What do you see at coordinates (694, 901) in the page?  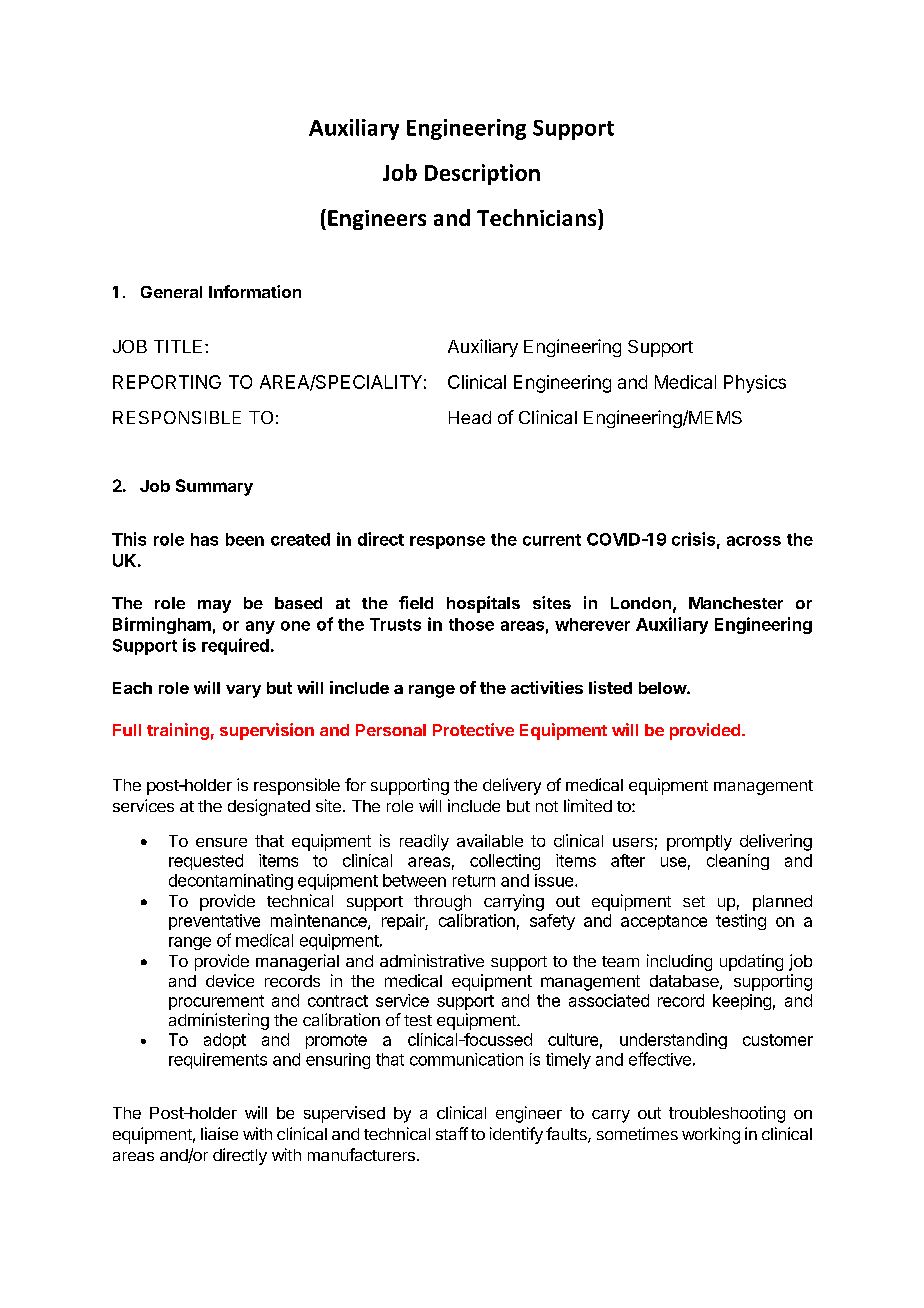 I see `set` at bounding box center [694, 901].
